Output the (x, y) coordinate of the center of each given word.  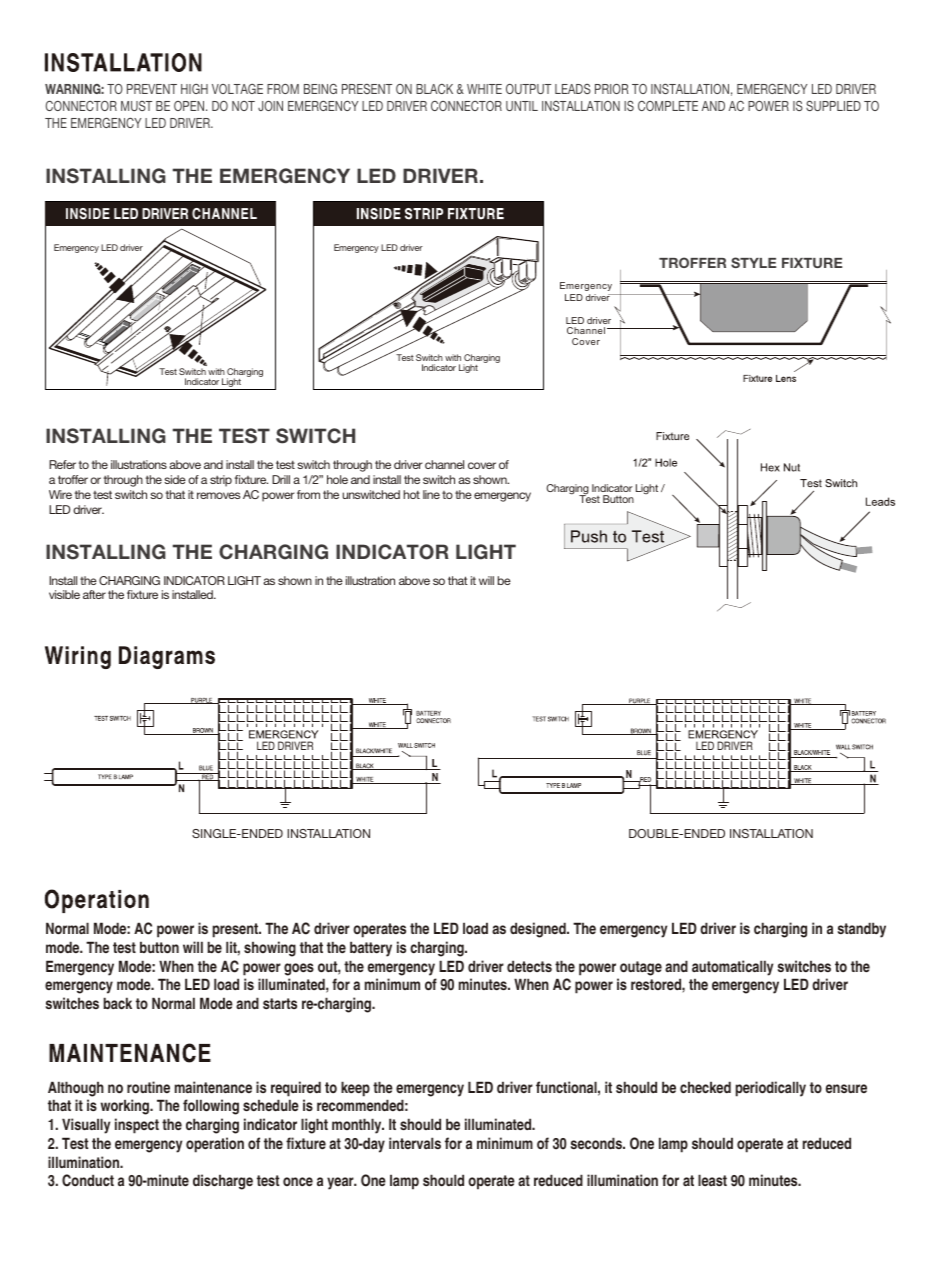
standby (862, 930)
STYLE (753, 262)
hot (411, 494)
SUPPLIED (833, 105)
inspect (137, 1126)
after (94, 594)
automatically (732, 968)
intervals (415, 1143)
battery (371, 949)
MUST (136, 106)
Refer (62, 464)
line (431, 494)
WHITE (484, 89)
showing (270, 949)
